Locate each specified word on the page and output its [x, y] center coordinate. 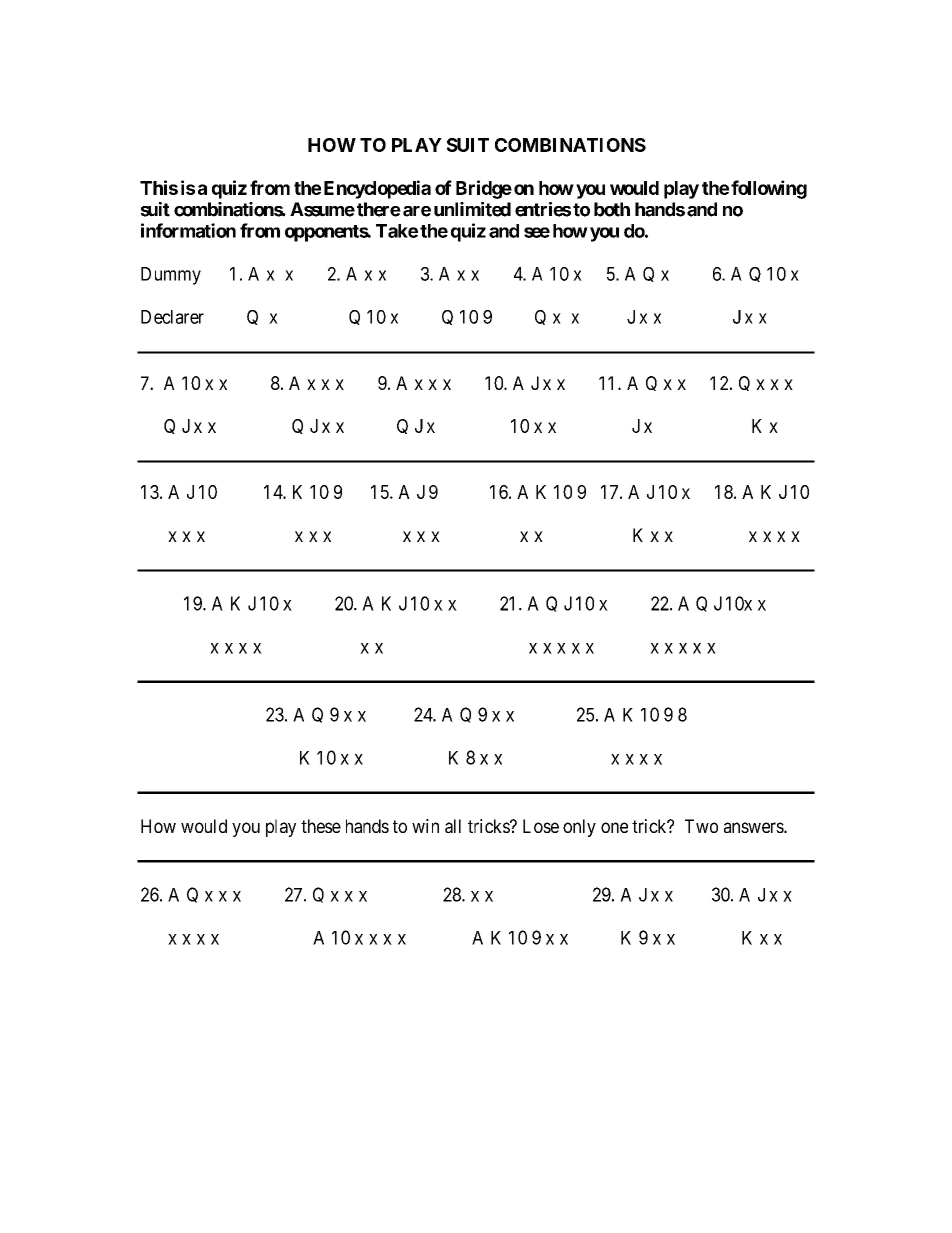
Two [701, 826]
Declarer [172, 317]
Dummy [171, 276]
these [321, 826]
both [612, 209]
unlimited [472, 209]
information [188, 230]
